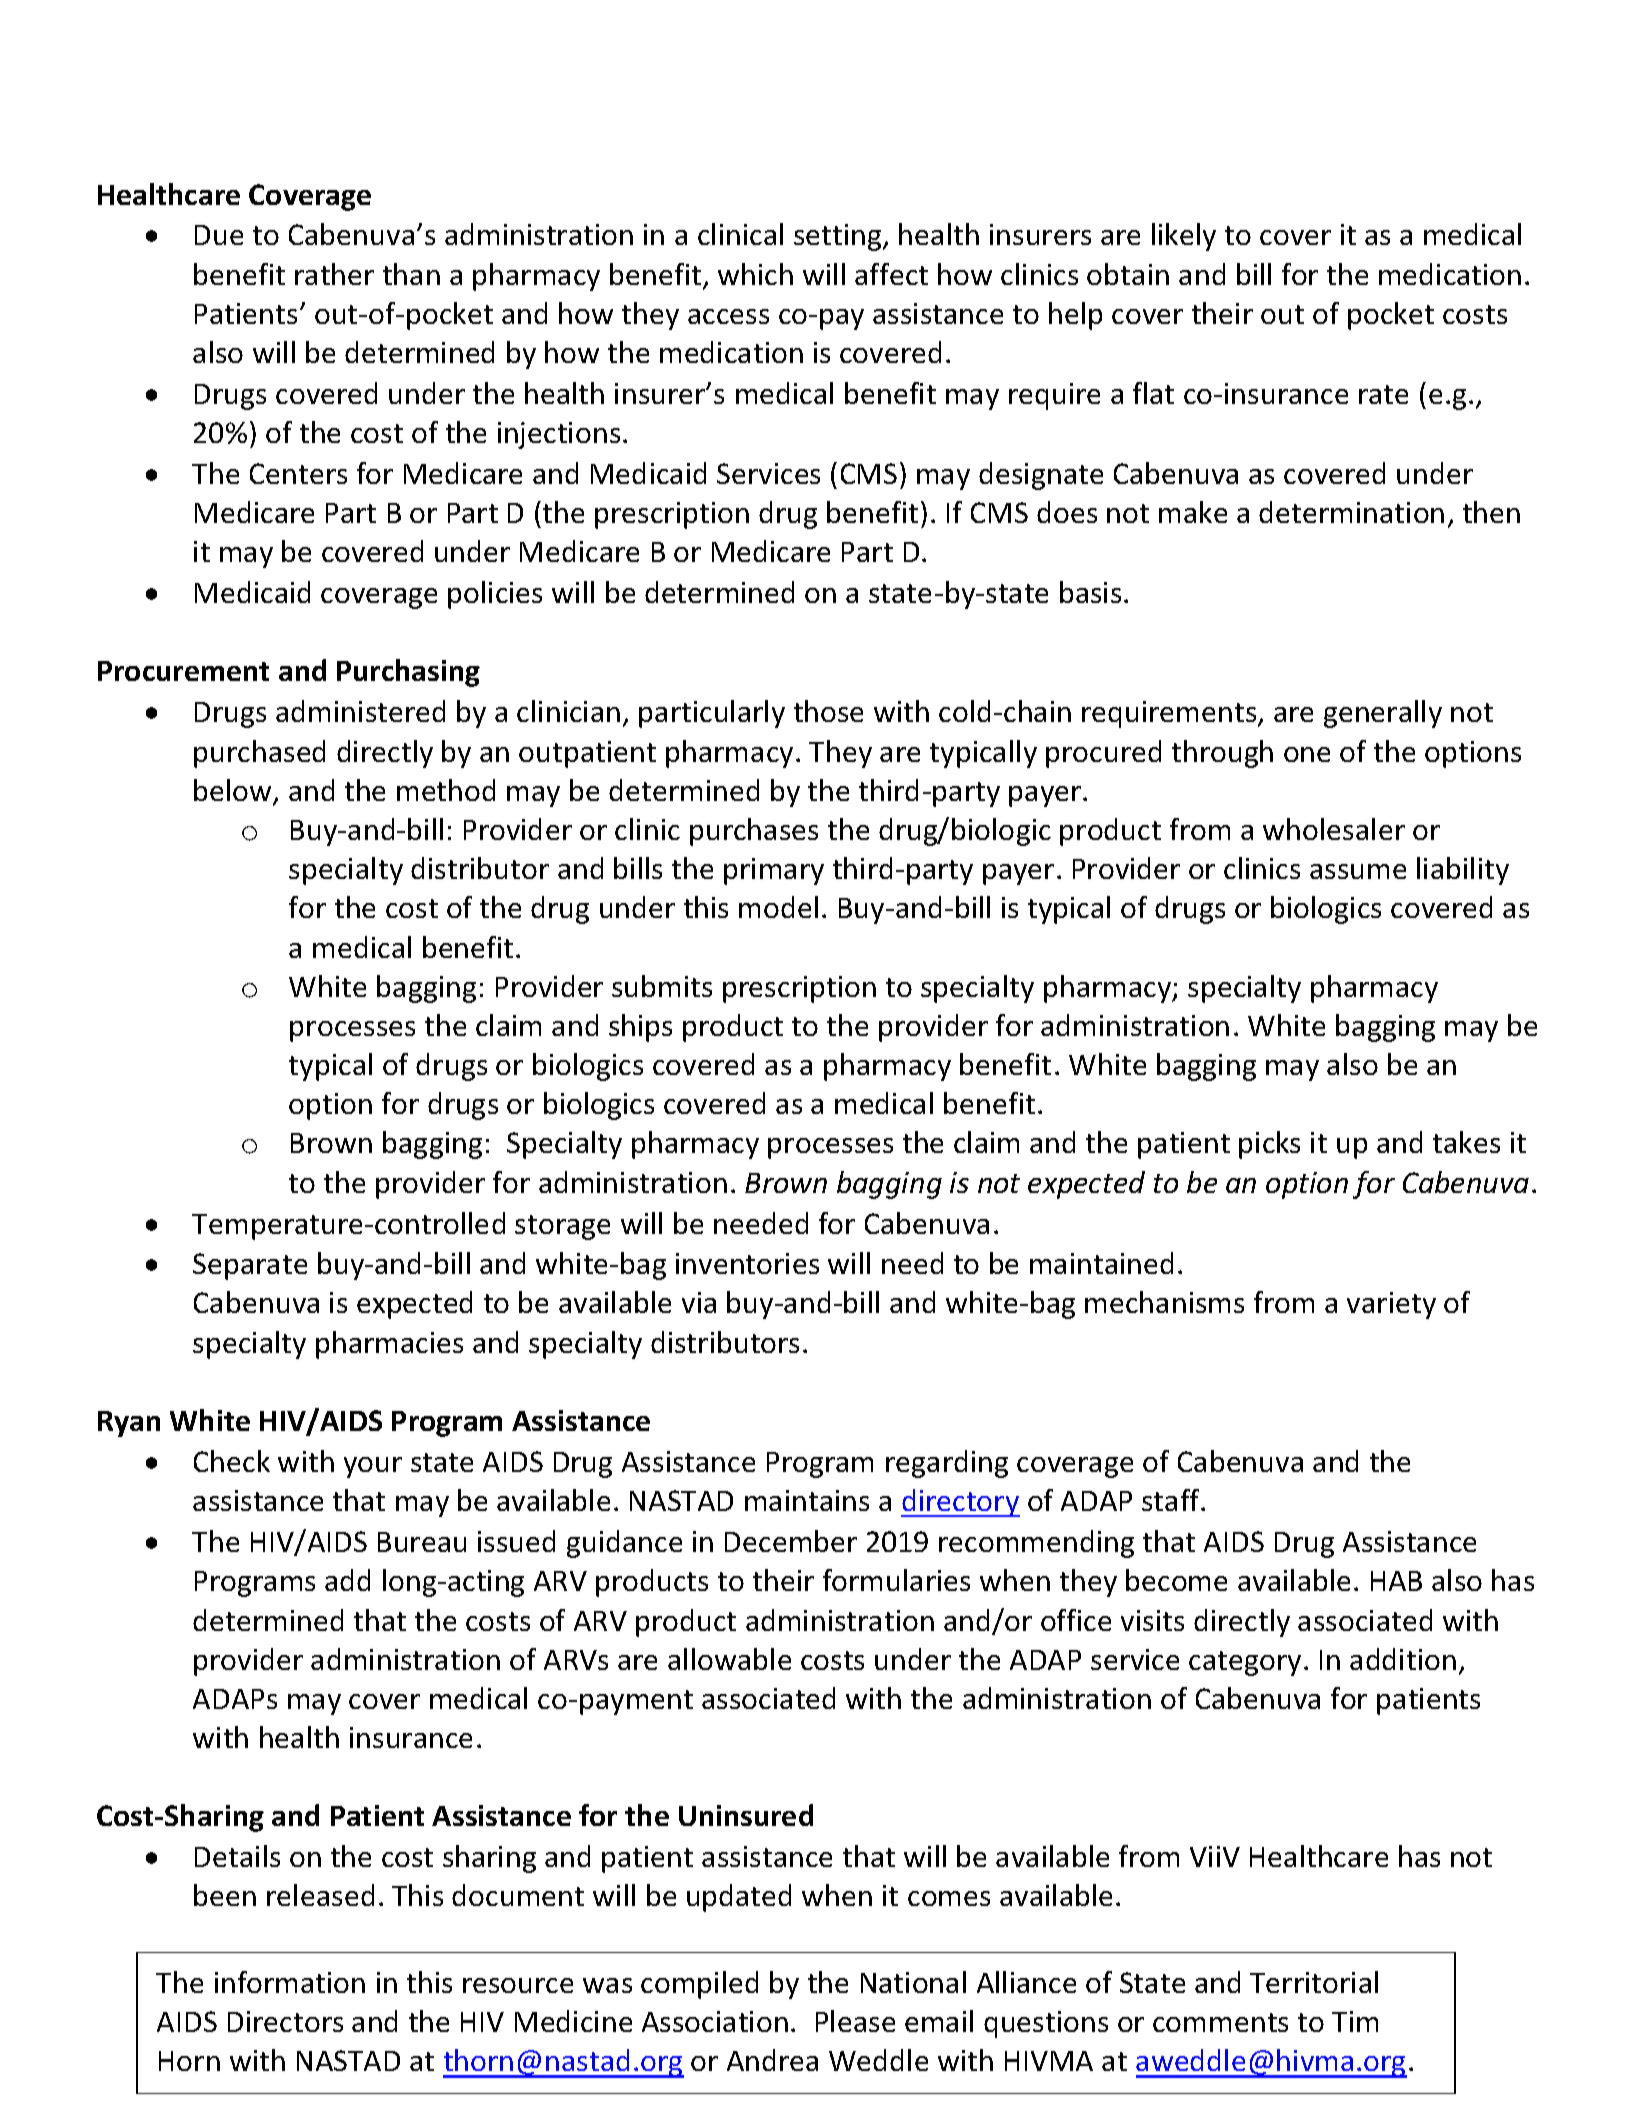 The height and width of the page is (2118, 1637). I want to click on assume, so click(1358, 871).
